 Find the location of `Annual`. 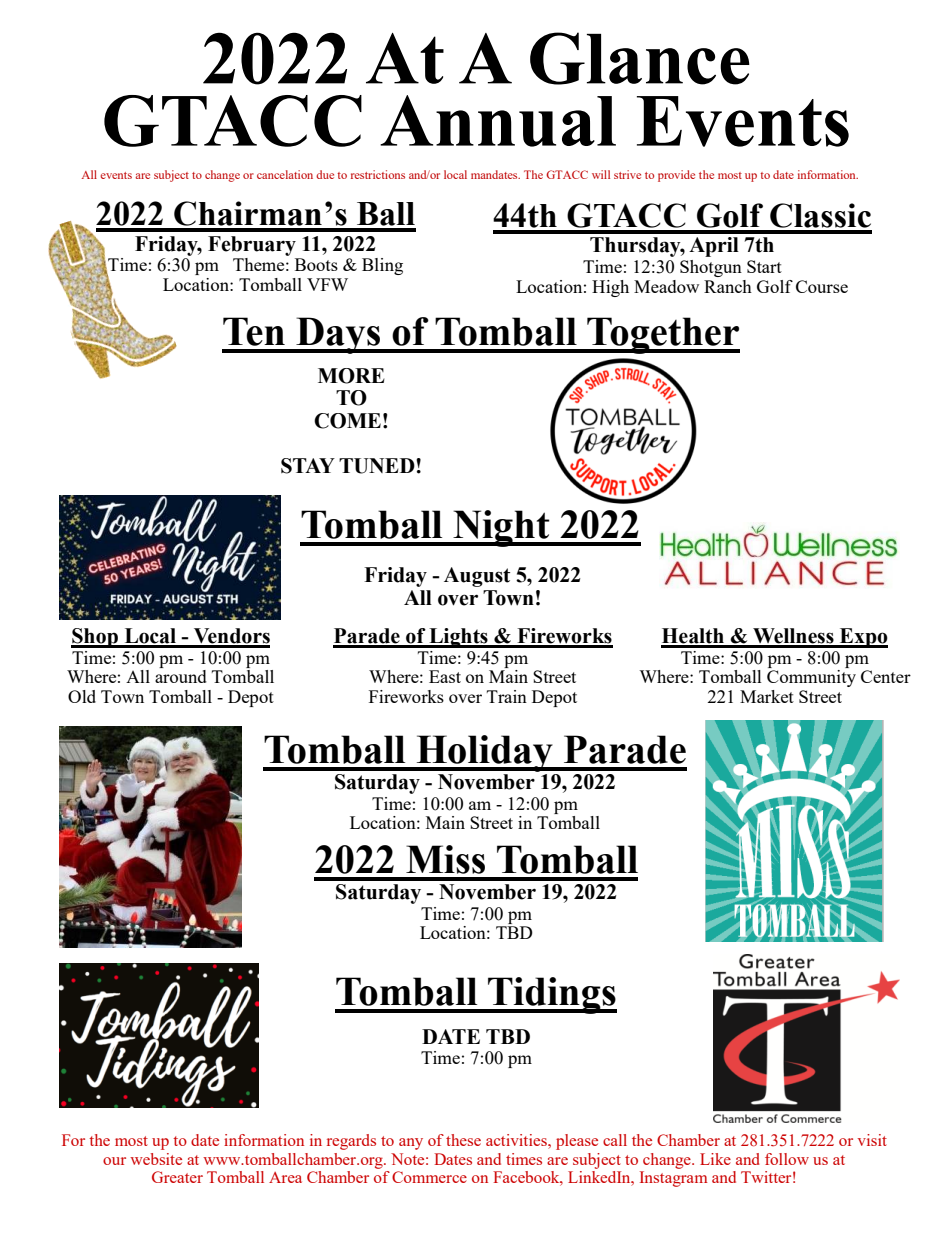

Annual is located at coordinates (498, 121).
